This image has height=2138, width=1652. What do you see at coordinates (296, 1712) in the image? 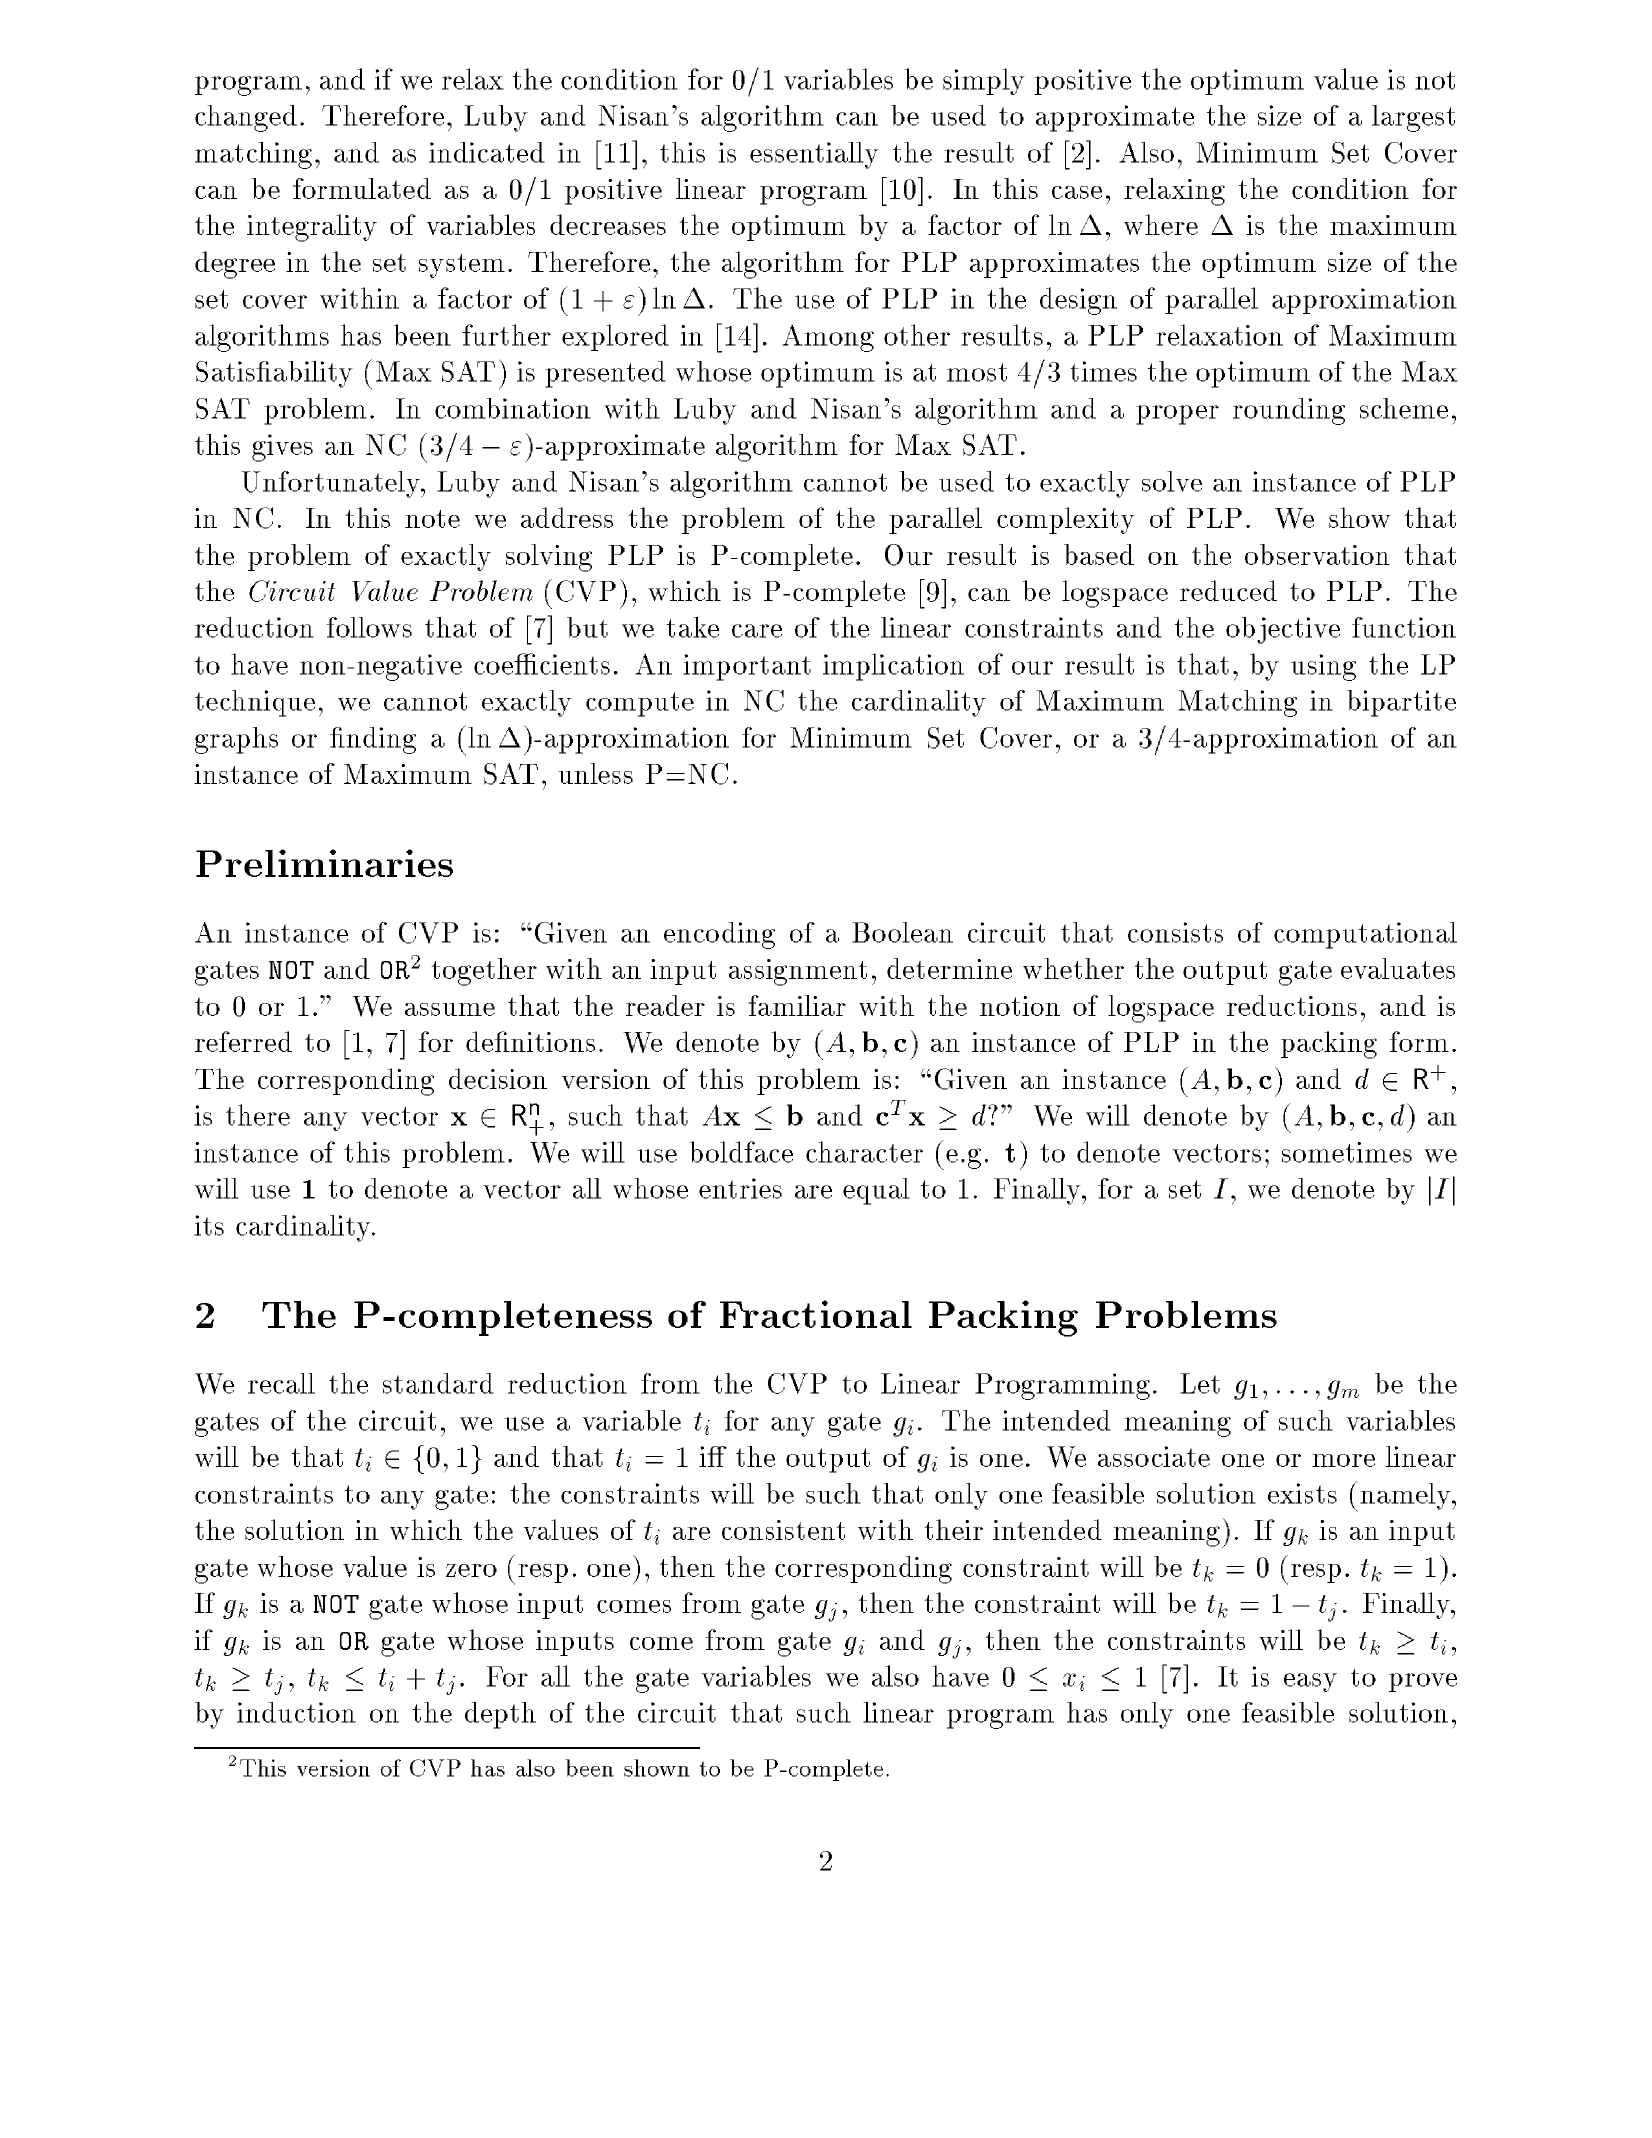
I see `induction` at bounding box center [296, 1712].
